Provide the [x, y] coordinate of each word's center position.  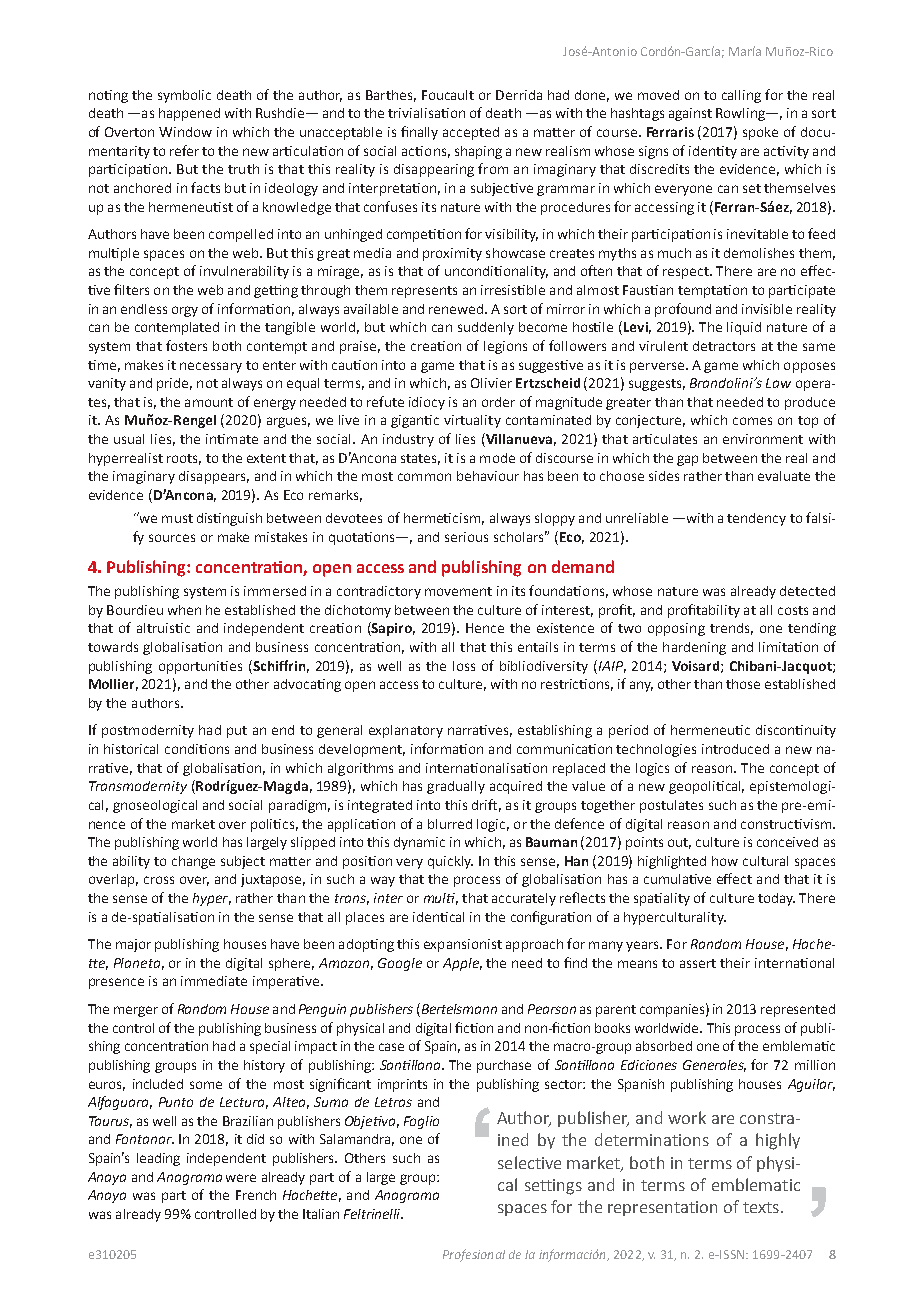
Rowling [742, 114]
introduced [735, 749]
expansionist [463, 945]
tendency [756, 519]
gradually [456, 787]
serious [466, 537]
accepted [471, 133]
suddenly [486, 328]
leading [158, 1159]
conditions [197, 749]
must [177, 518]
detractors [724, 346]
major [133, 945]
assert [698, 963]
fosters [186, 345]
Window [185, 132]
